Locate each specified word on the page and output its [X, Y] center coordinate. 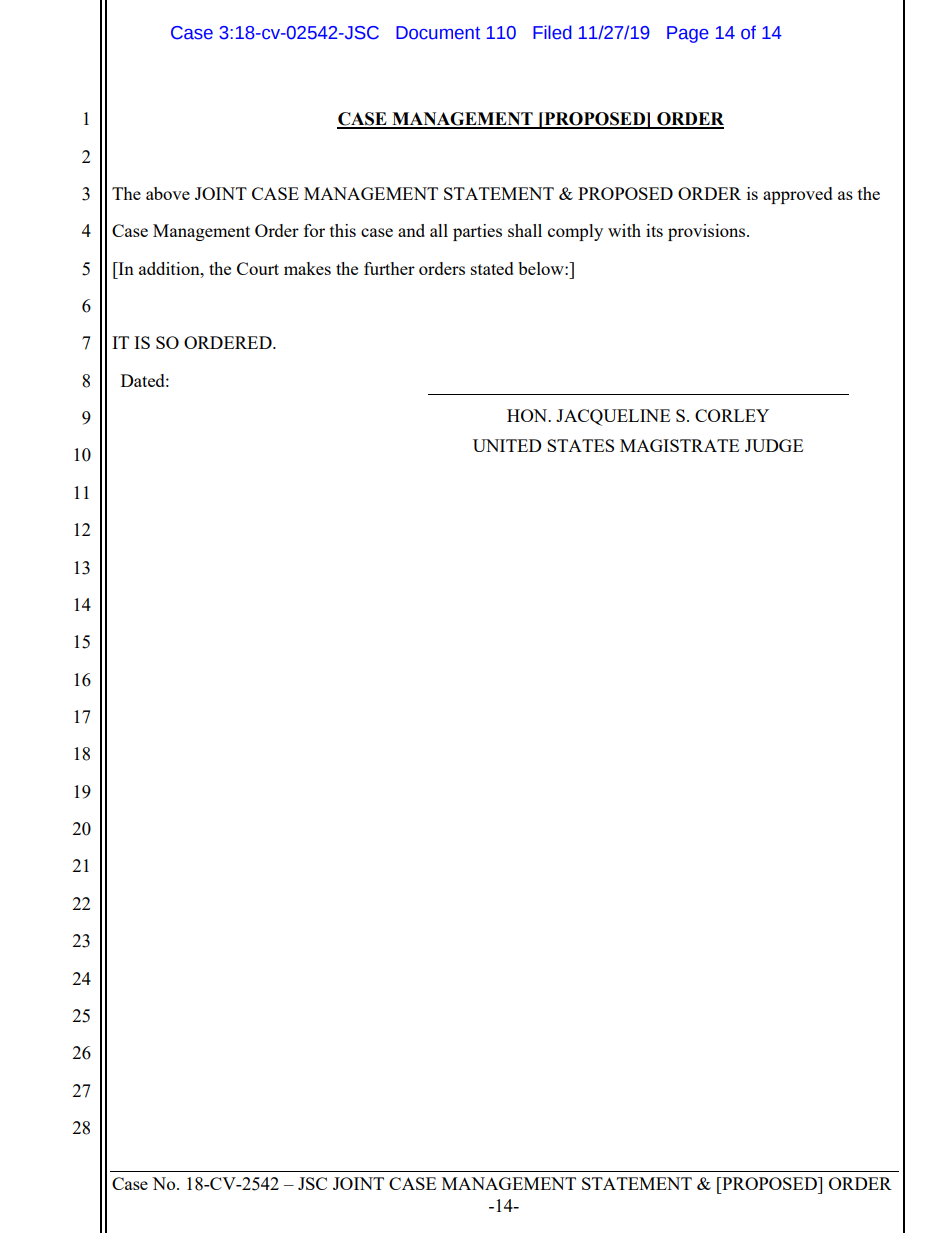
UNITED [507, 445]
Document [438, 33]
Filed [552, 32]
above [168, 193]
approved [798, 195]
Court [258, 268]
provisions [708, 232]
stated [492, 268]
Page [688, 34]
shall [525, 230]
